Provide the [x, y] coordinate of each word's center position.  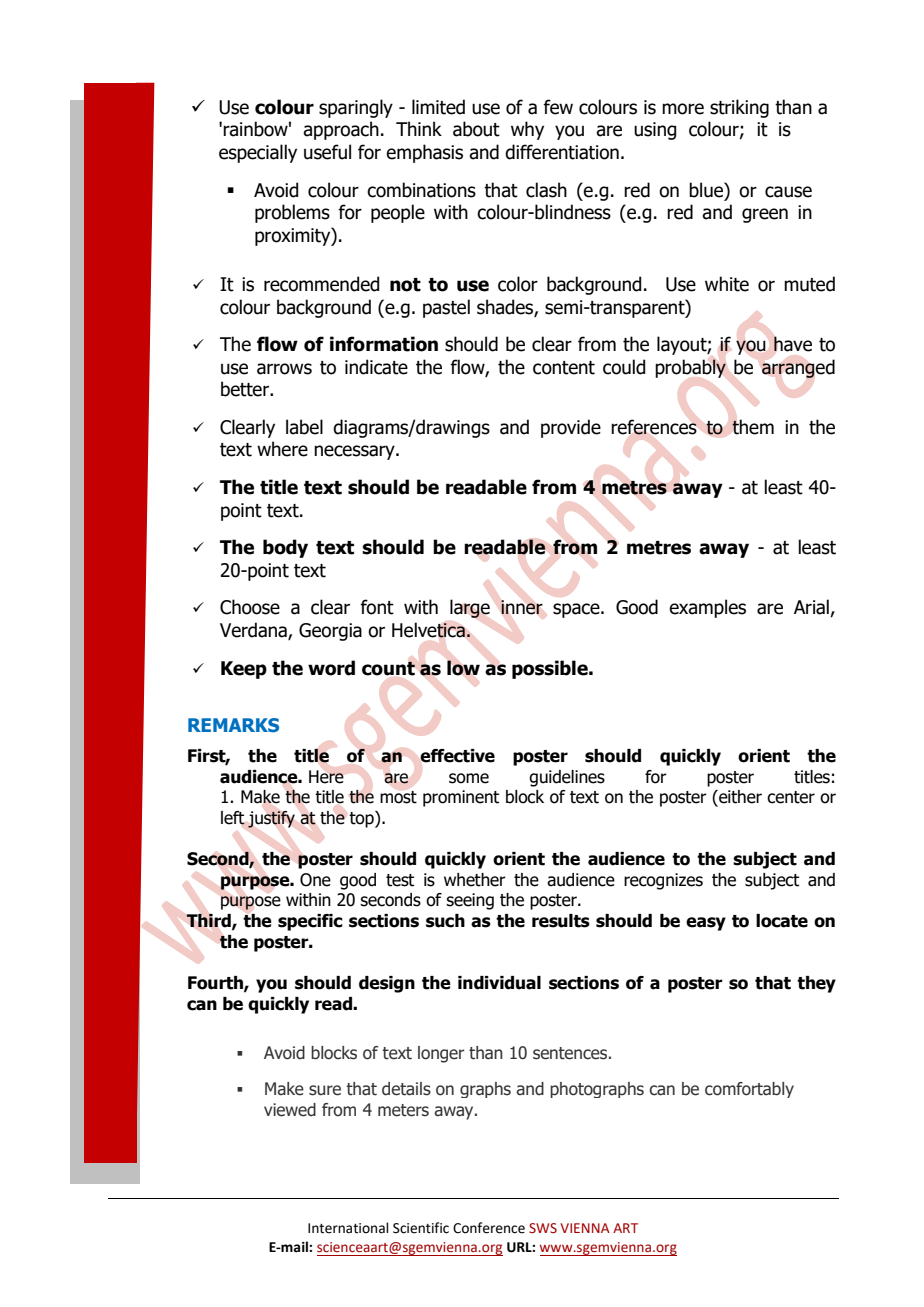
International [348, 1228]
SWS [543, 1228]
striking [739, 108]
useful [327, 152]
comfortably [749, 1090]
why [527, 130]
